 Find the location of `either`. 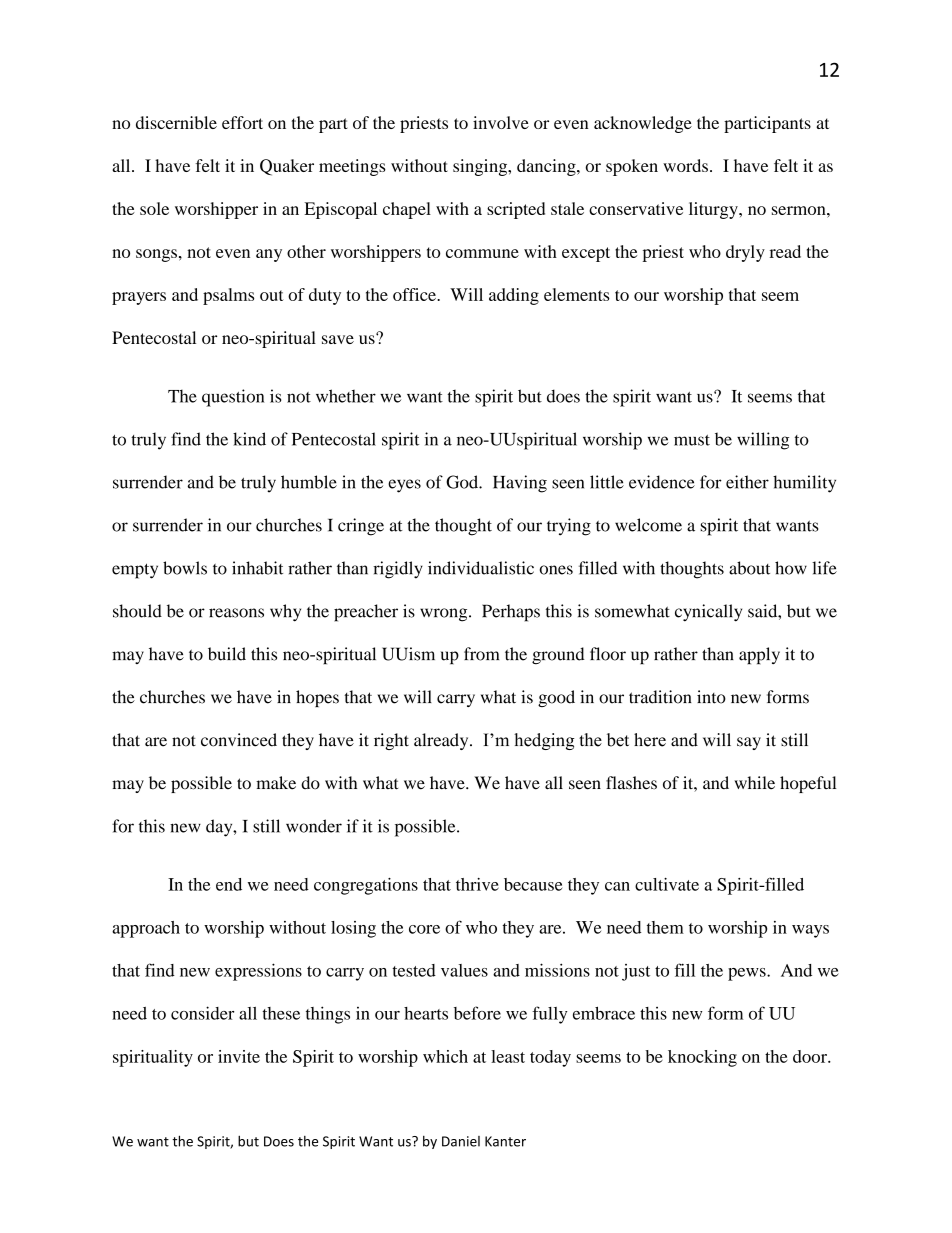

either is located at coordinates (747, 482).
